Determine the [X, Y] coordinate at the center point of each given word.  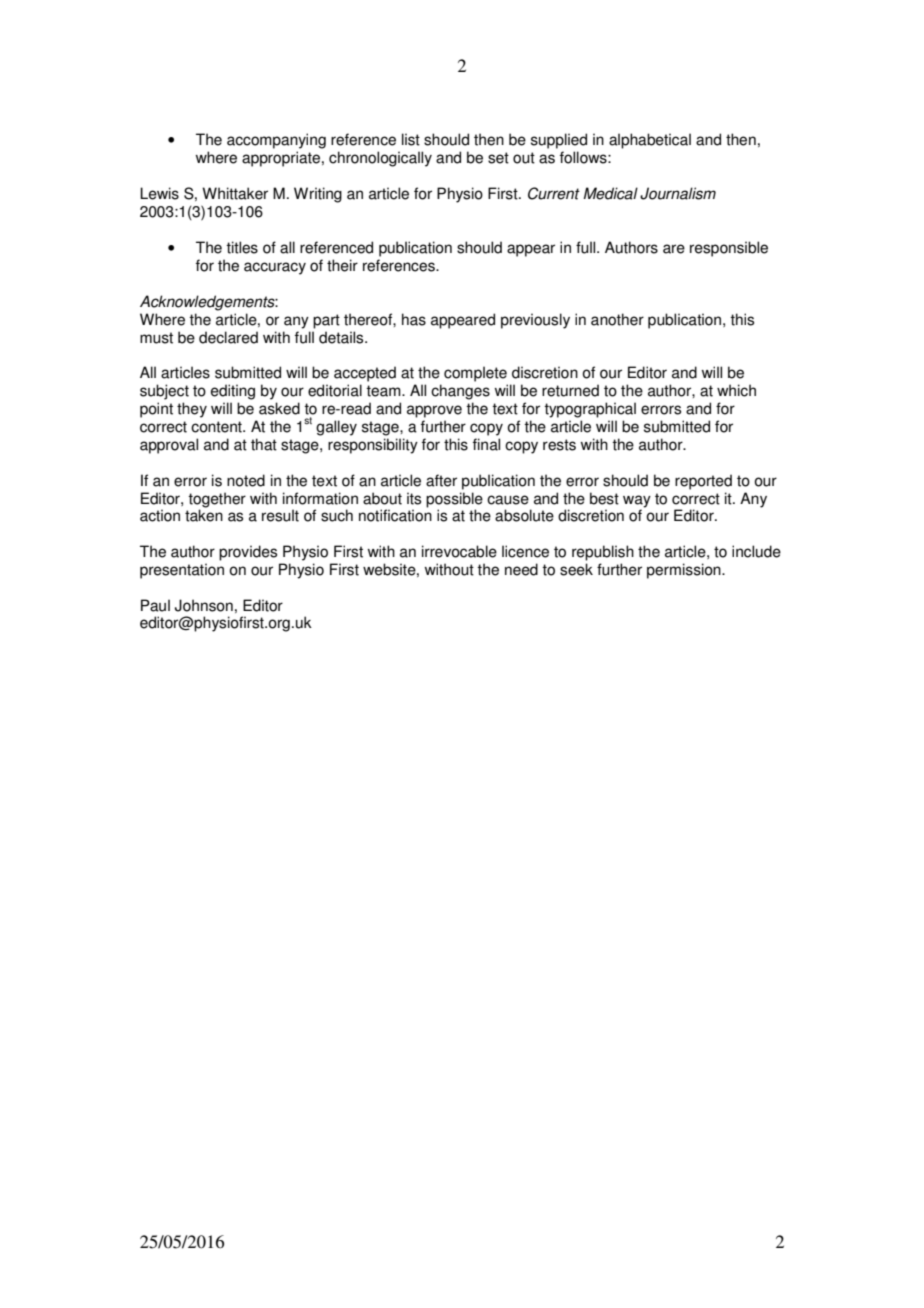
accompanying [276, 141]
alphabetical [650, 141]
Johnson [204, 605]
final [486, 444]
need [521, 569]
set [498, 158]
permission [685, 571]
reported [703, 482]
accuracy [275, 268]
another [617, 319]
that [264, 444]
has [414, 319]
